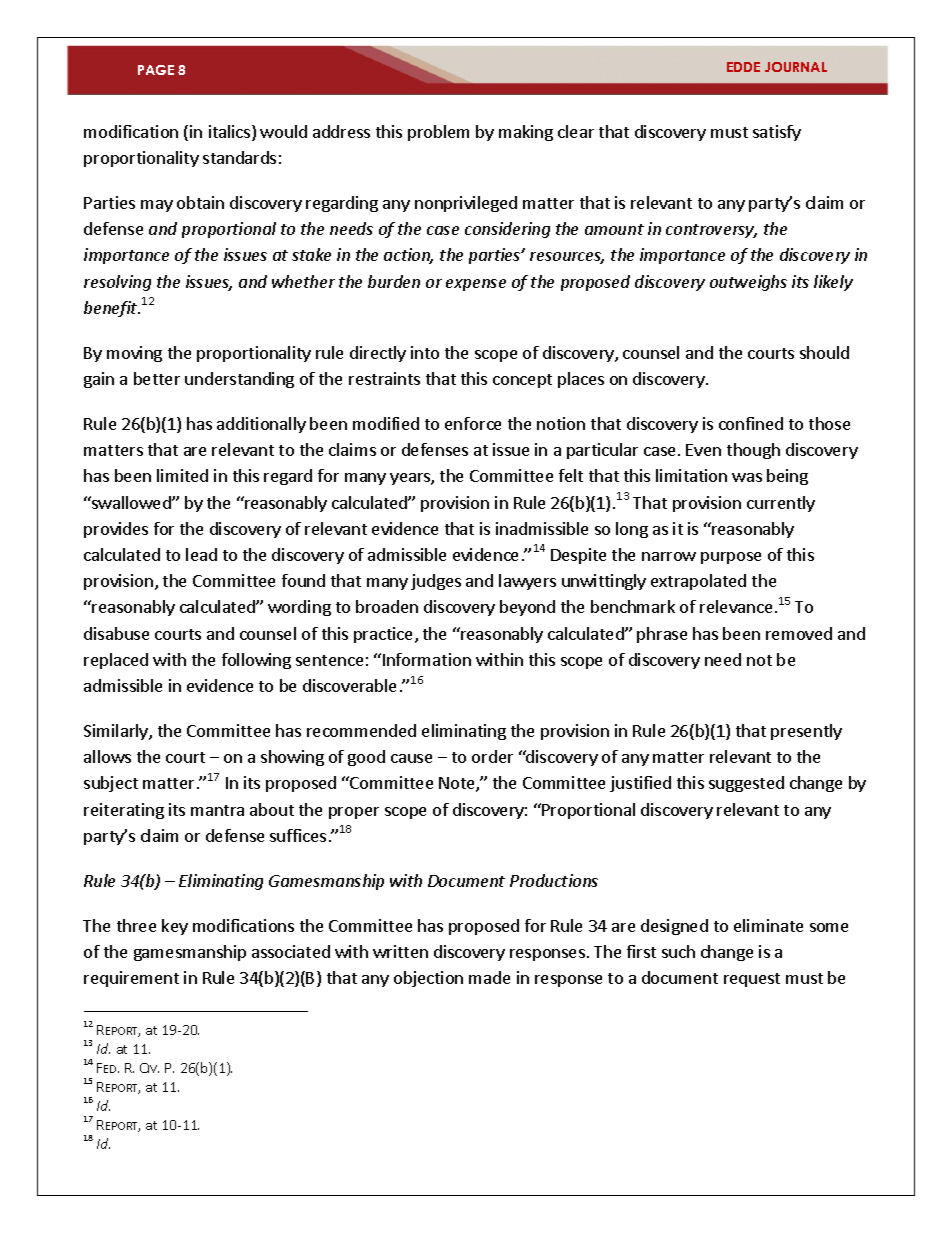 The image size is (952, 1233). I want to click on problem, so click(438, 133).
